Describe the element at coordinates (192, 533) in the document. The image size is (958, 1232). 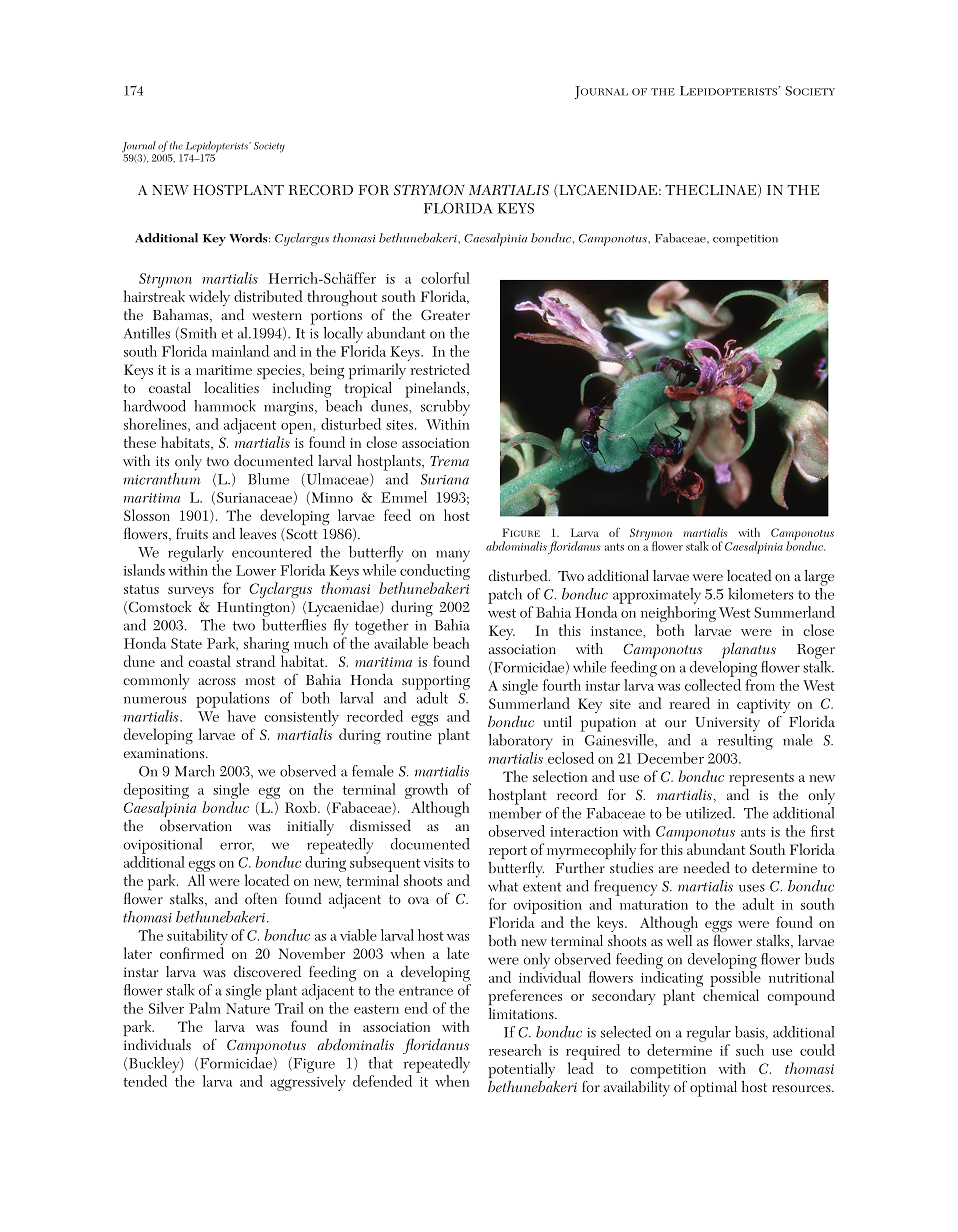
I see `fruits` at that location.
